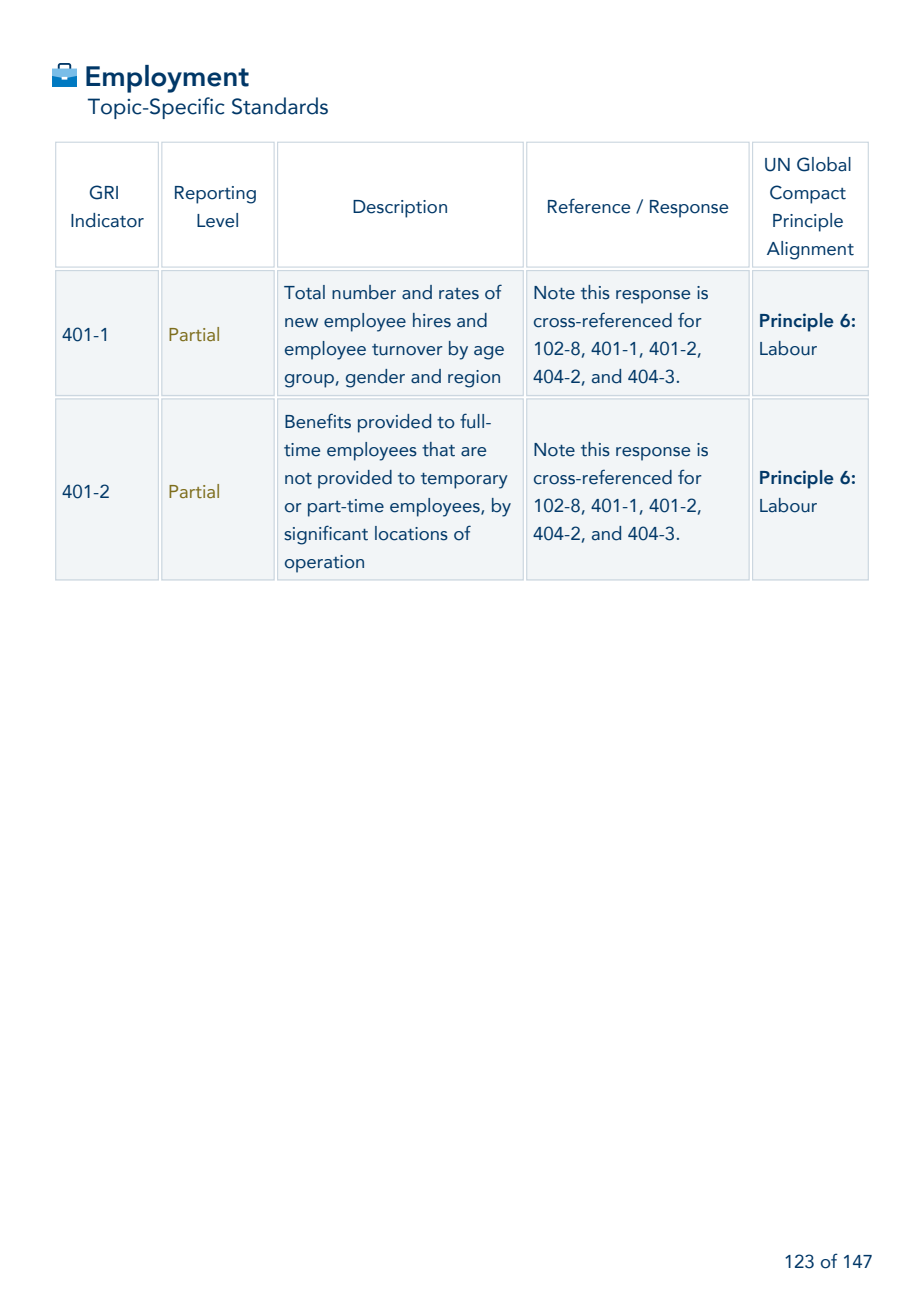  Describe the element at coordinates (280, 106) in the document. I see `Standards` at that location.
